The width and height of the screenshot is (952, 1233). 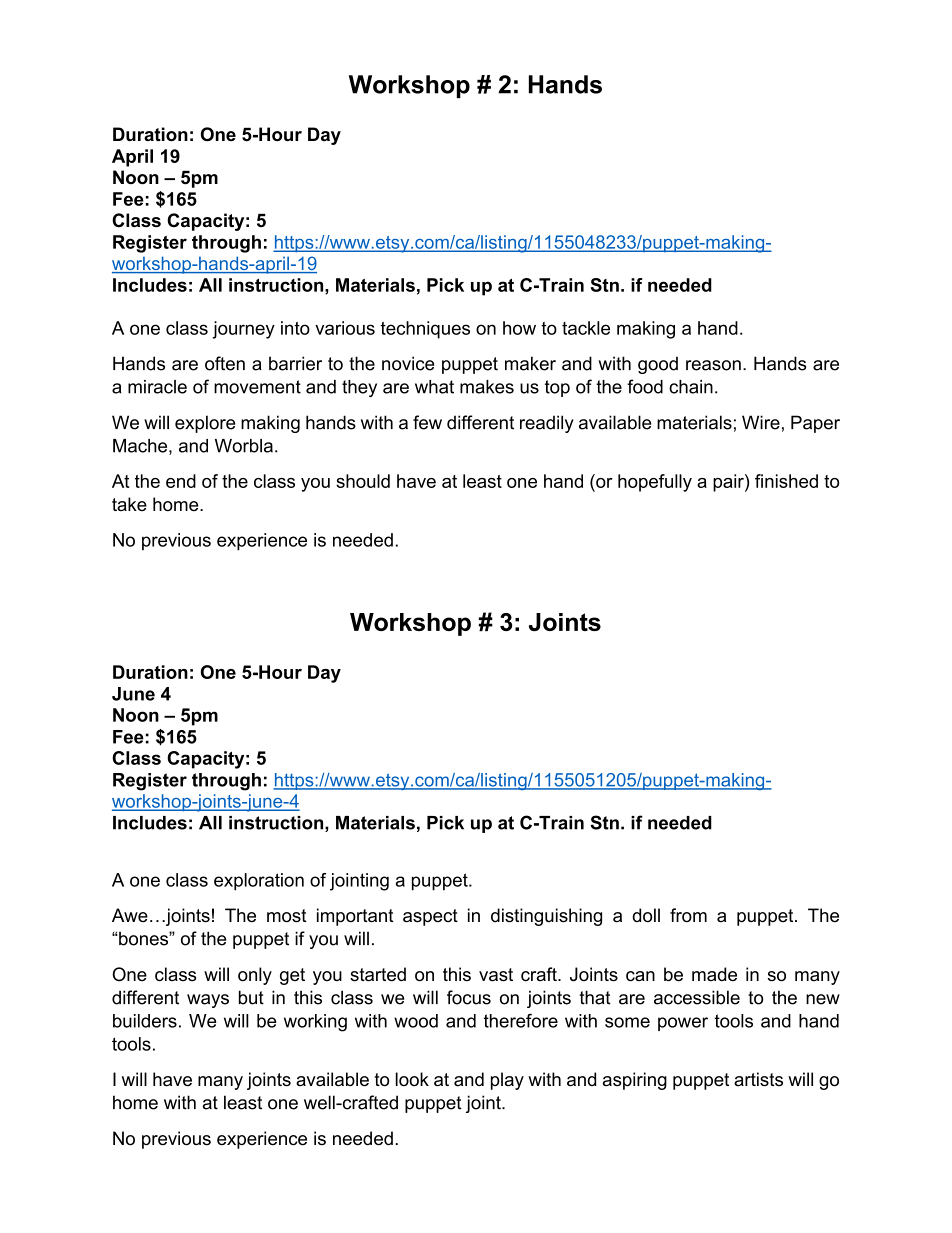 What do you see at coordinates (287, 916) in the screenshot?
I see `most` at bounding box center [287, 916].
